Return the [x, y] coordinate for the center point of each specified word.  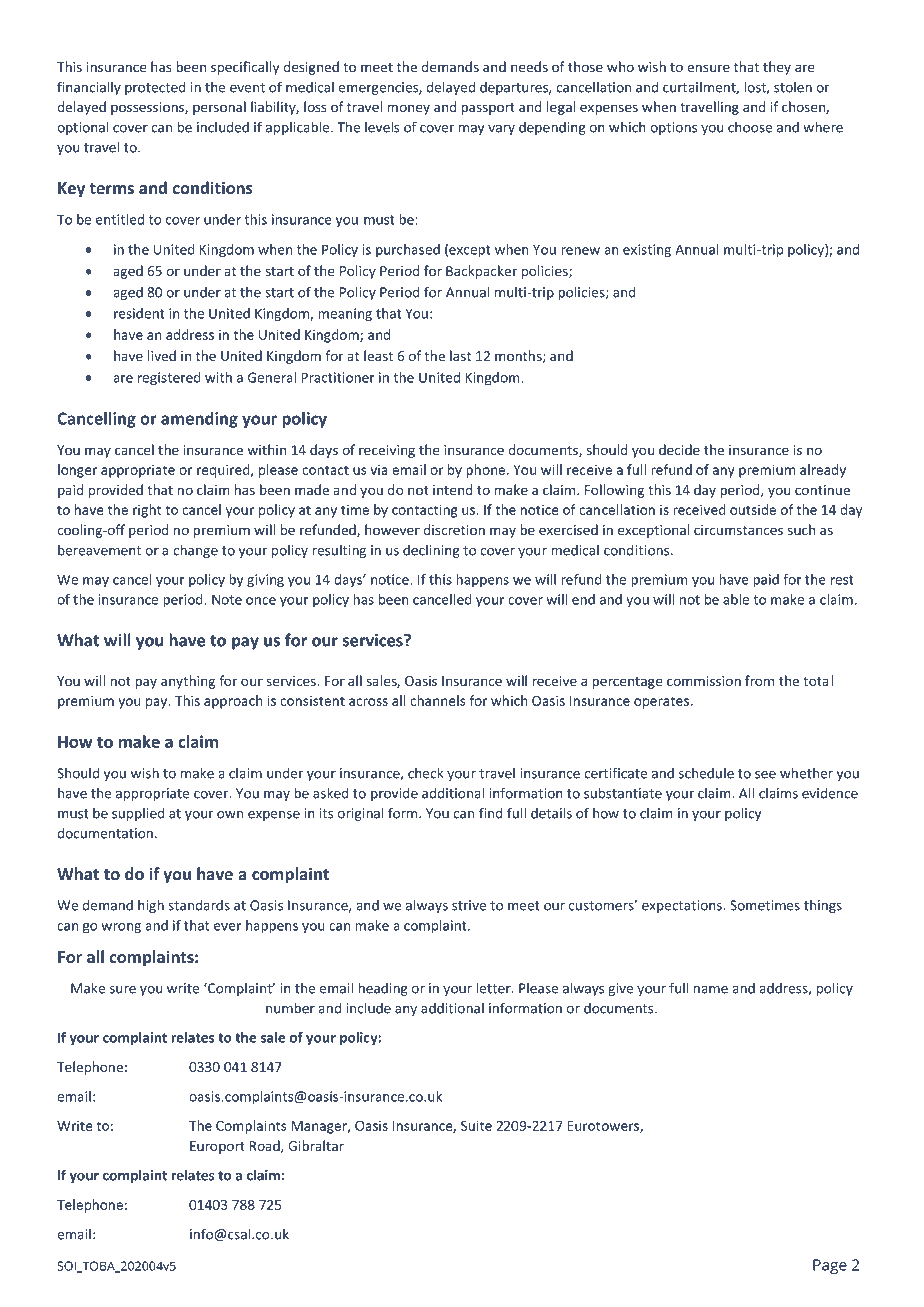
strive [469, 905]
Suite [476, 1125]
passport [488, 109]
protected [155, 88]
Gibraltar [316, 1146]
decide [679, 450]
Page [830, 1267]
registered [169, 379]
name [711, 990]
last [460, 355]
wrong [121, 928]
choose [750, 127]
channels [438, 700]
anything [188, 682]
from [759, 681]
